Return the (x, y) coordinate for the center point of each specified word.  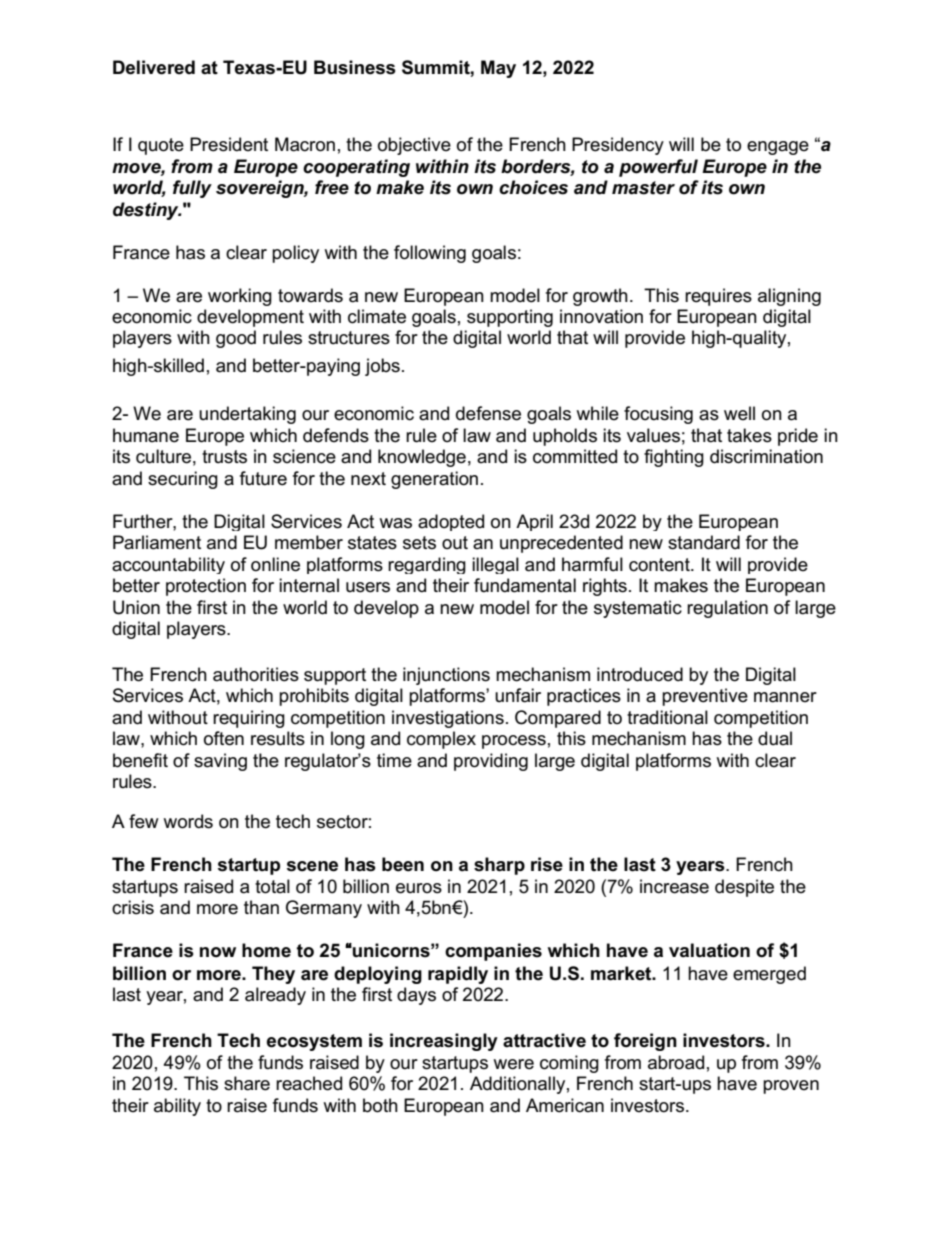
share (247, 1083)
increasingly (444, 1042)
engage (778, 148)
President (229, 144)
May (498, 69)
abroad (676, 1062)
